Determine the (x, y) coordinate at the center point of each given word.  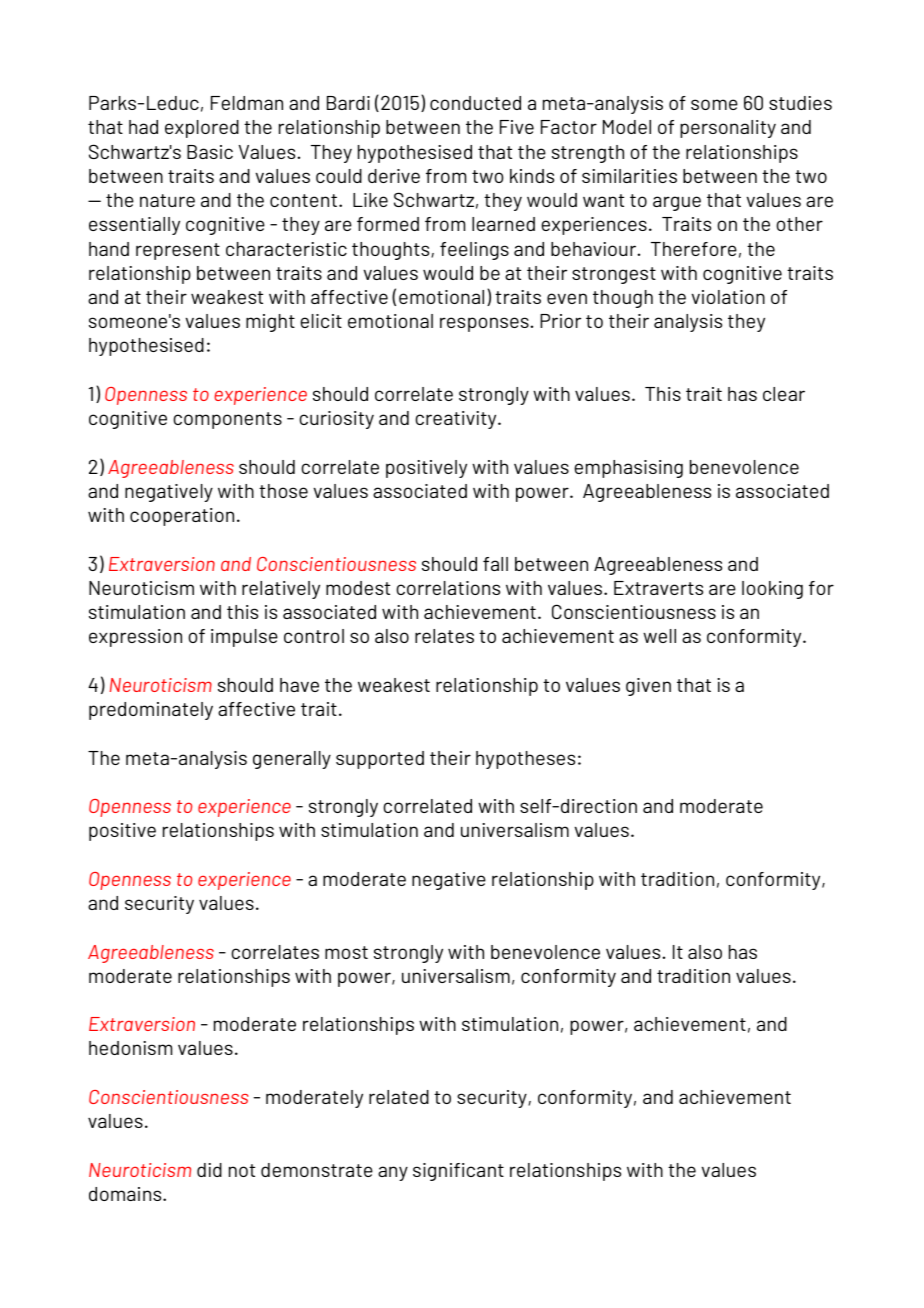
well (659, 636)
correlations (448, 588)
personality (728, 129)
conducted (475, 103)
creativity (457, 420)
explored (202, 129)
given (648, 687)
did (209, 1170)
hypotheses (525, 760)
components (227, 420)
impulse (244, 638)
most (346, 952)
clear (784, 394)
